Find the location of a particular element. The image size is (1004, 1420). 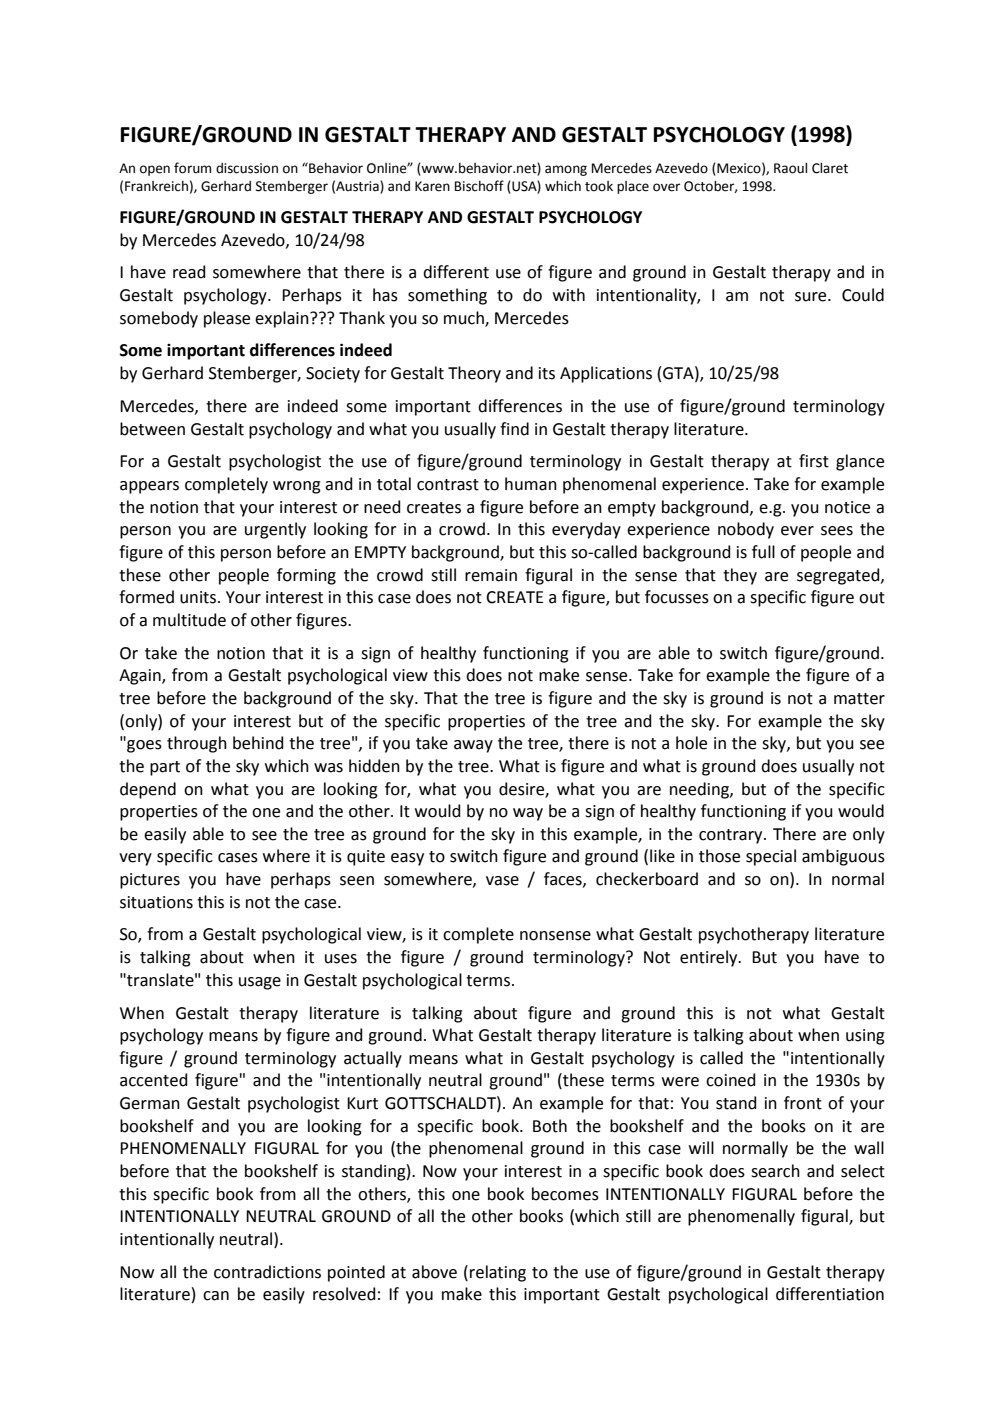

Bischoff is located at coordinates (479, 186).
